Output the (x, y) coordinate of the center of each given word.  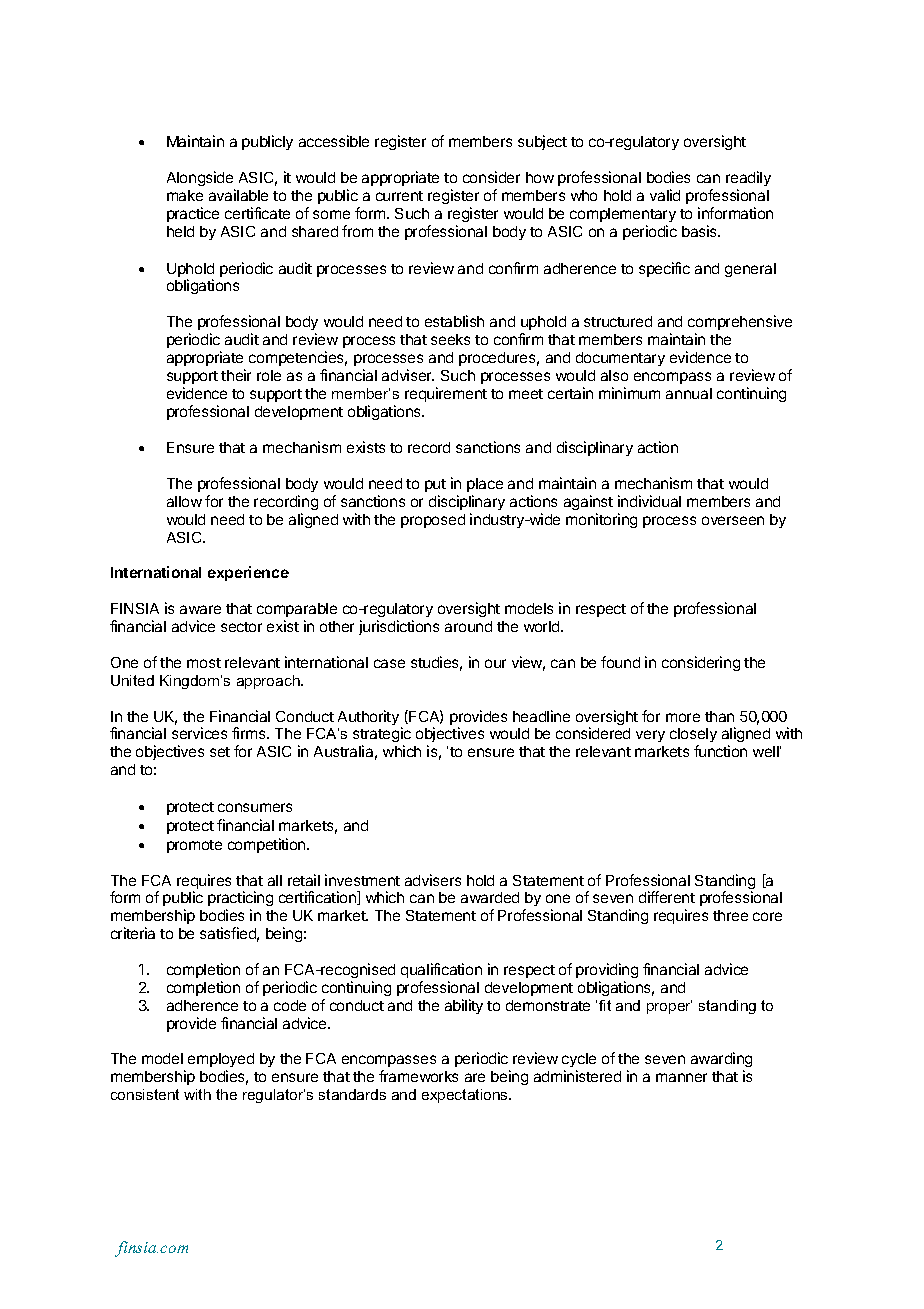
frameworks (418, 1076)
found (620, 662)
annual (689, 393)
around (468, 626)
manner (681, 1077)
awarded (490, 897)
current (399, 196)
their (236, 375)
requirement (446, 394)
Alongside (200, 178)
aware (200, 609)
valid (665, 195)
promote (194, 846)
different (667, 897)
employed (221, 1062)
